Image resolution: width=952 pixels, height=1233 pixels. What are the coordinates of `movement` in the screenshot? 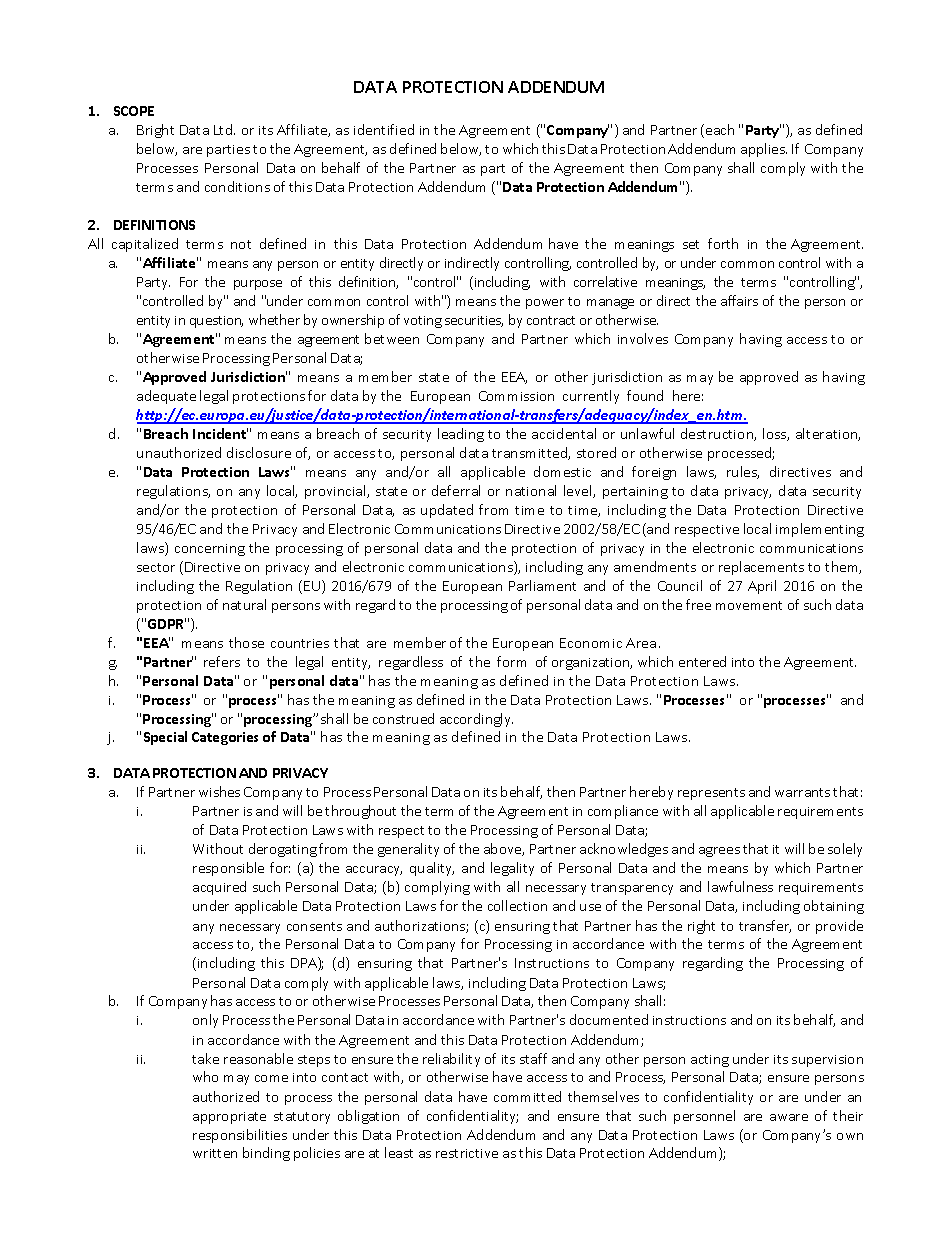 It's located at (749, 605).
